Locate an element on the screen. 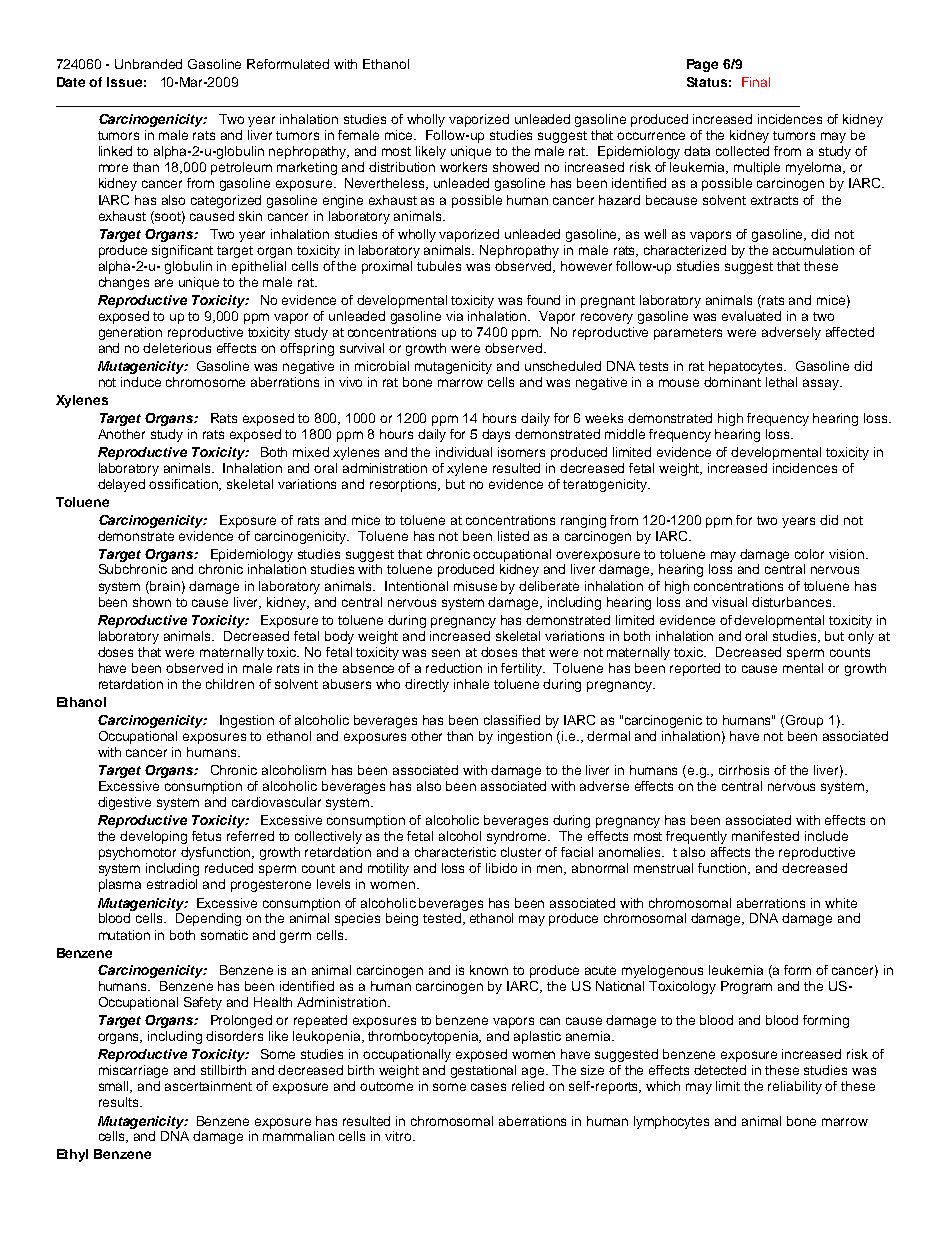 Image resolution: width=952 pixels, height=1233 pixels. results is located at coordinates (120, 1102).
